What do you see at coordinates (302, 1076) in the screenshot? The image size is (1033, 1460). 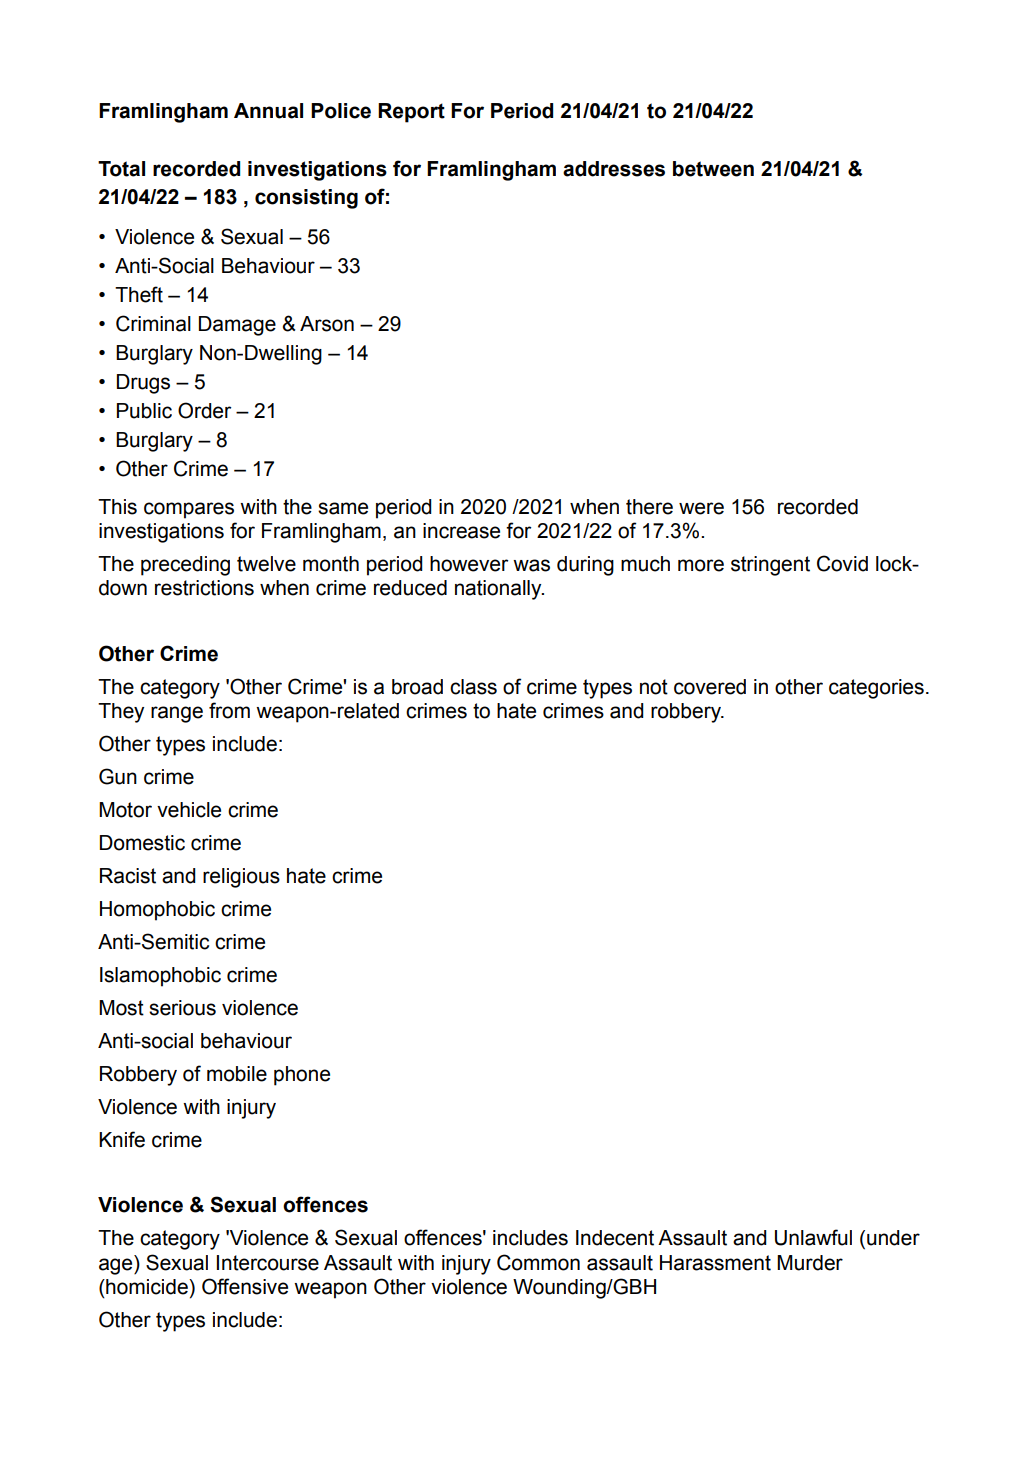 I see `phone` at bounding box center [302, 1076].
